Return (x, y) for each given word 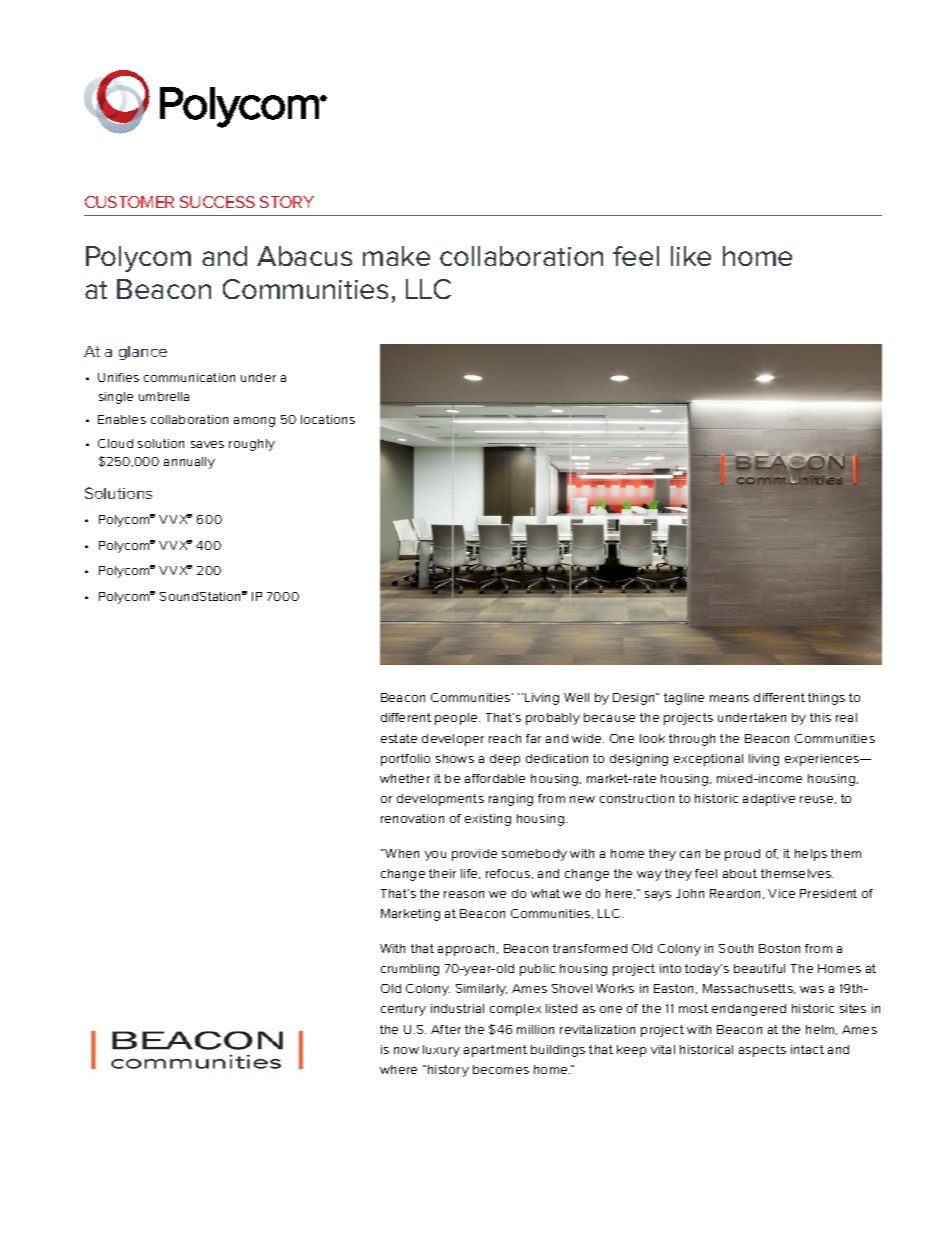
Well (576, 697)
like (691, 256)
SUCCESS (217, 202)
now (406, 1050)
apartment (495, 1051)
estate (399, 738)
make (396, 256)
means (729, 698)
